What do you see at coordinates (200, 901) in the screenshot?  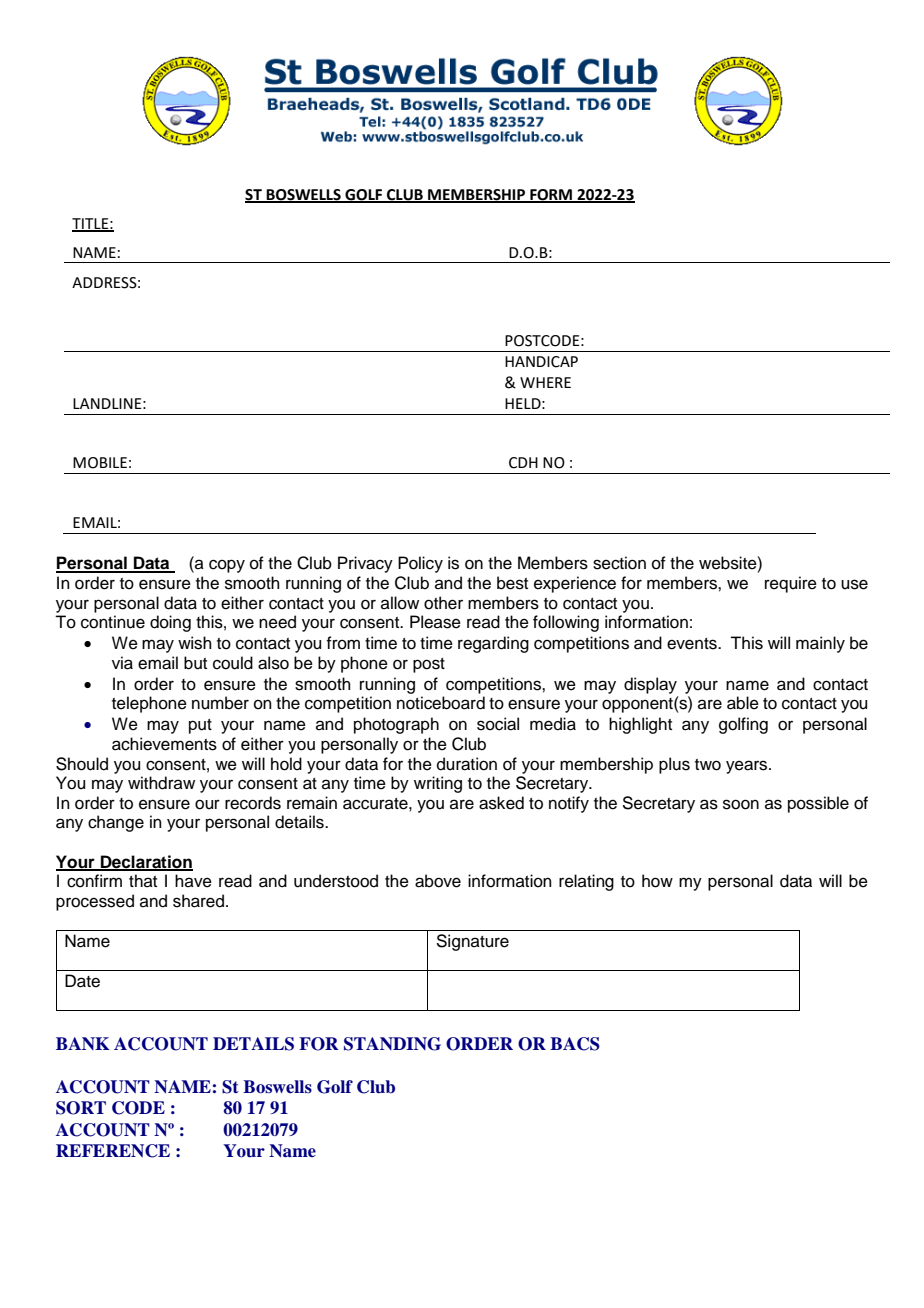 I see `shared` at bounding box center [200, 901].
